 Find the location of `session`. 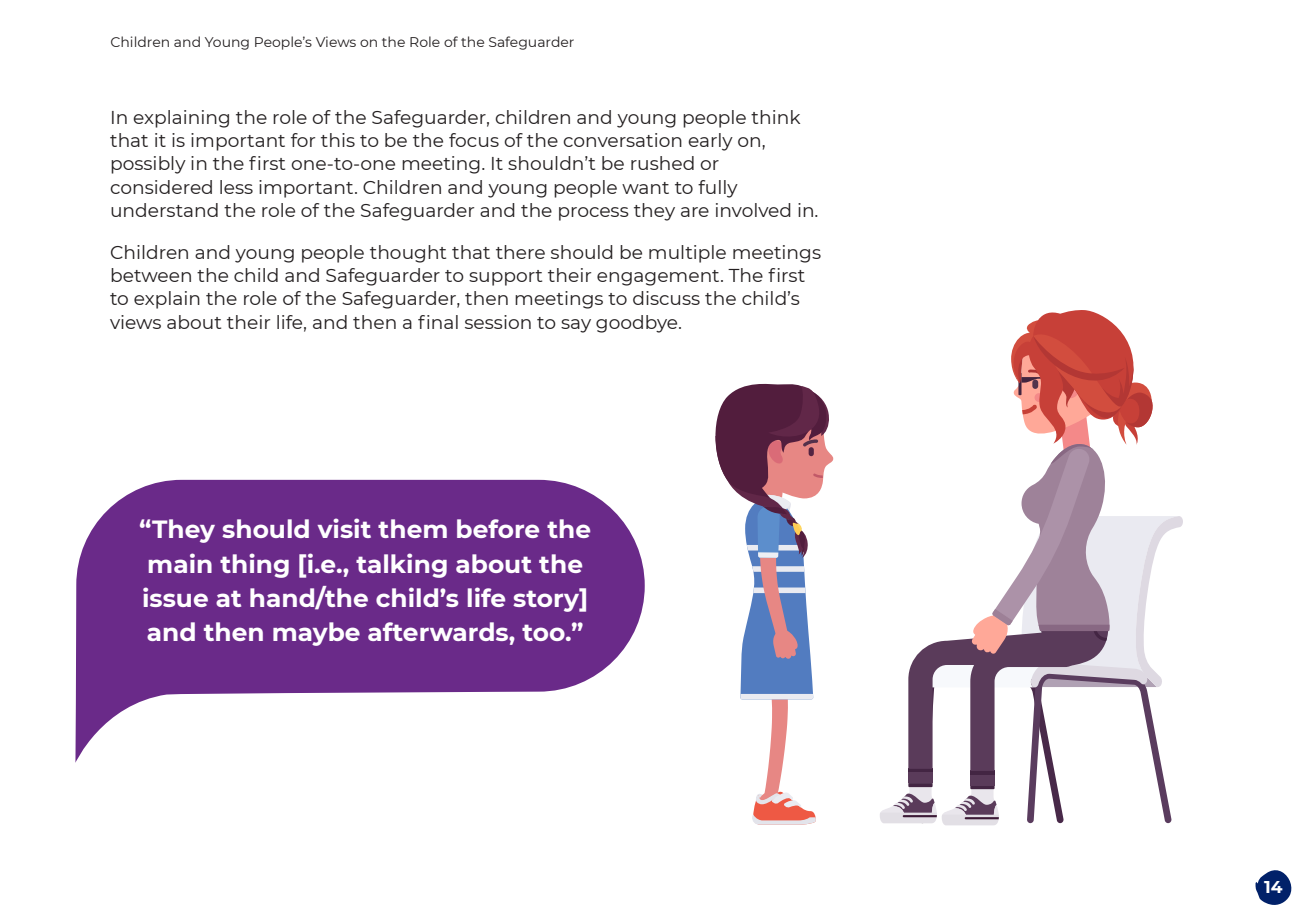

session is located at coordinates (498, 322).
